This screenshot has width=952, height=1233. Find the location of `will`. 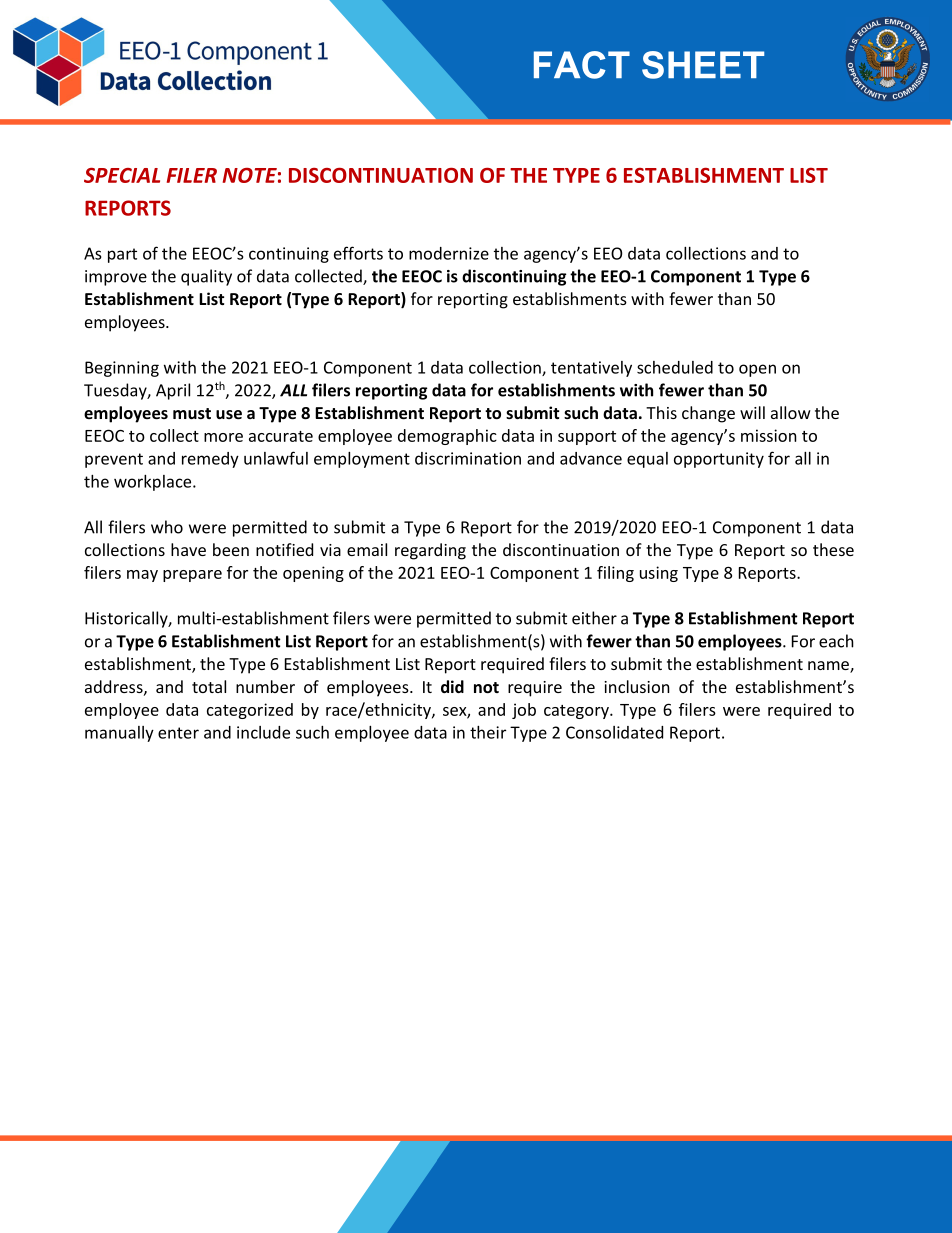

will is located at coordinates (752, 412).
